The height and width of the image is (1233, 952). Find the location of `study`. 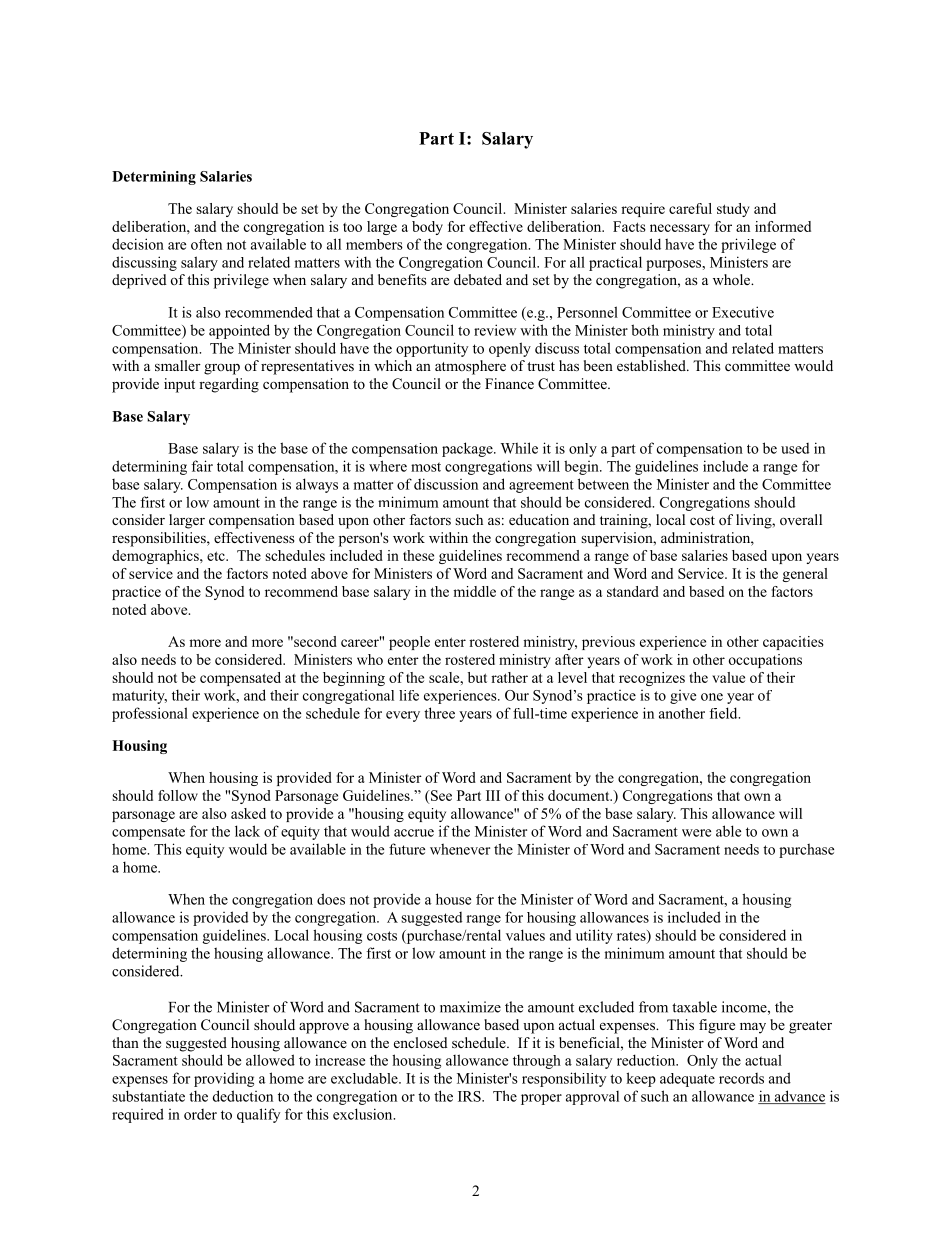

study is located at coordinates (733, 210).
